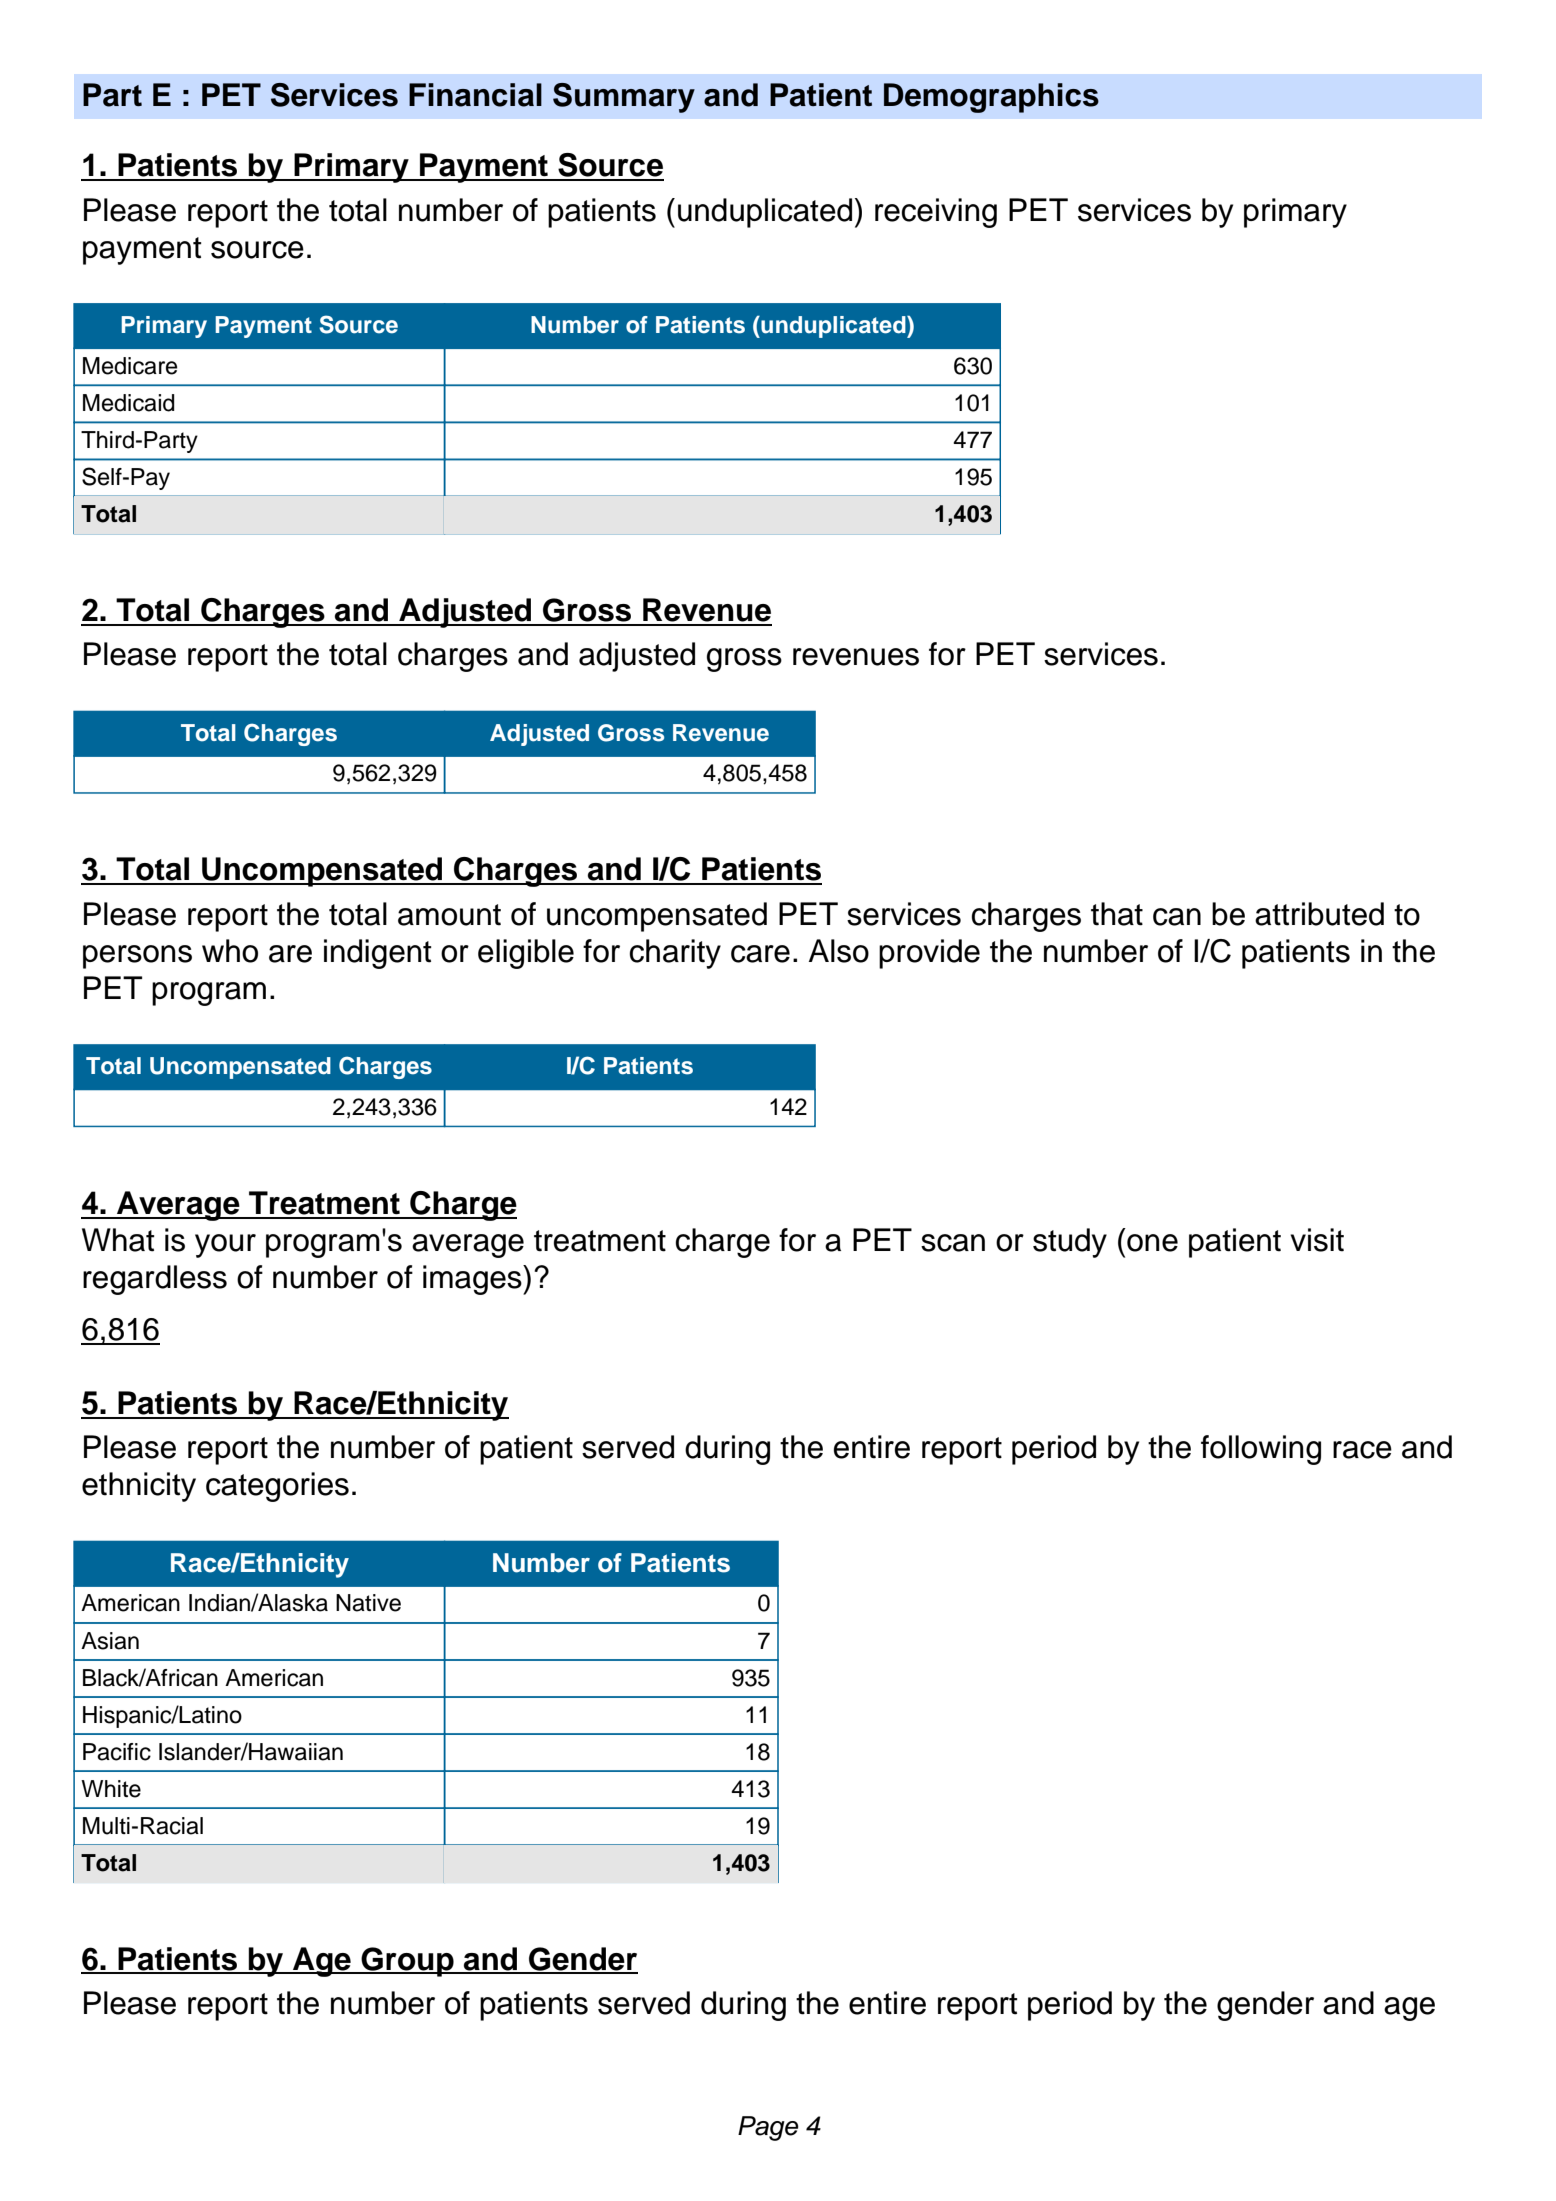 The width and height of the page is (1556, 2201). I want to click on Page, so click(768, 2128).
